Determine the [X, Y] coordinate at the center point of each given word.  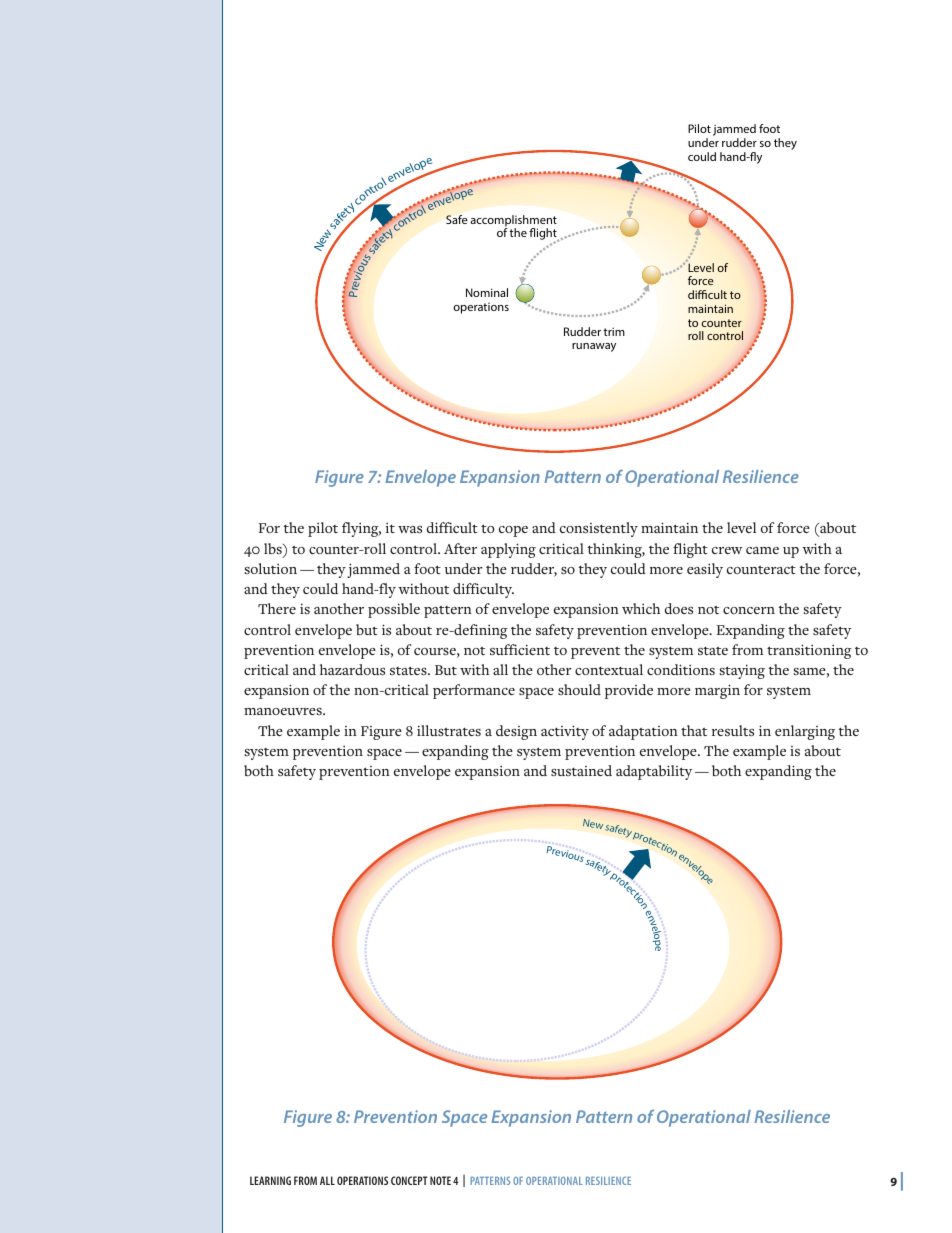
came [762, 550]
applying [508, 550]
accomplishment [513, 222]
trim [614, 331]
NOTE [440, 1180]
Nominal [487, 292]
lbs [274, 550]
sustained [581, 770]
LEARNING [270, 1180]
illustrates [449, 730]
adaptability [654, 772]
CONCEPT [409, 1180]
